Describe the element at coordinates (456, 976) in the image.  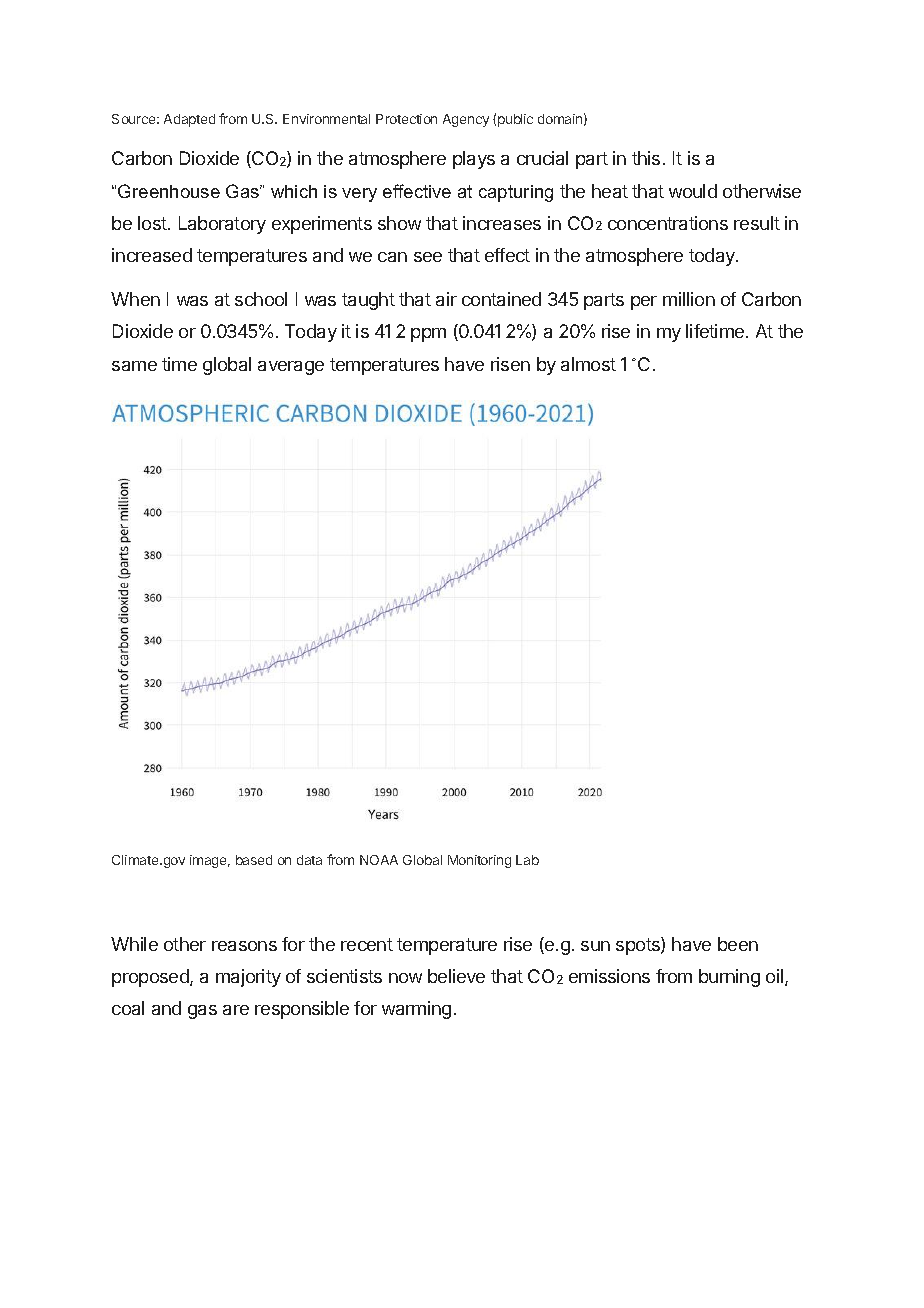
I see `believe` at that location.
